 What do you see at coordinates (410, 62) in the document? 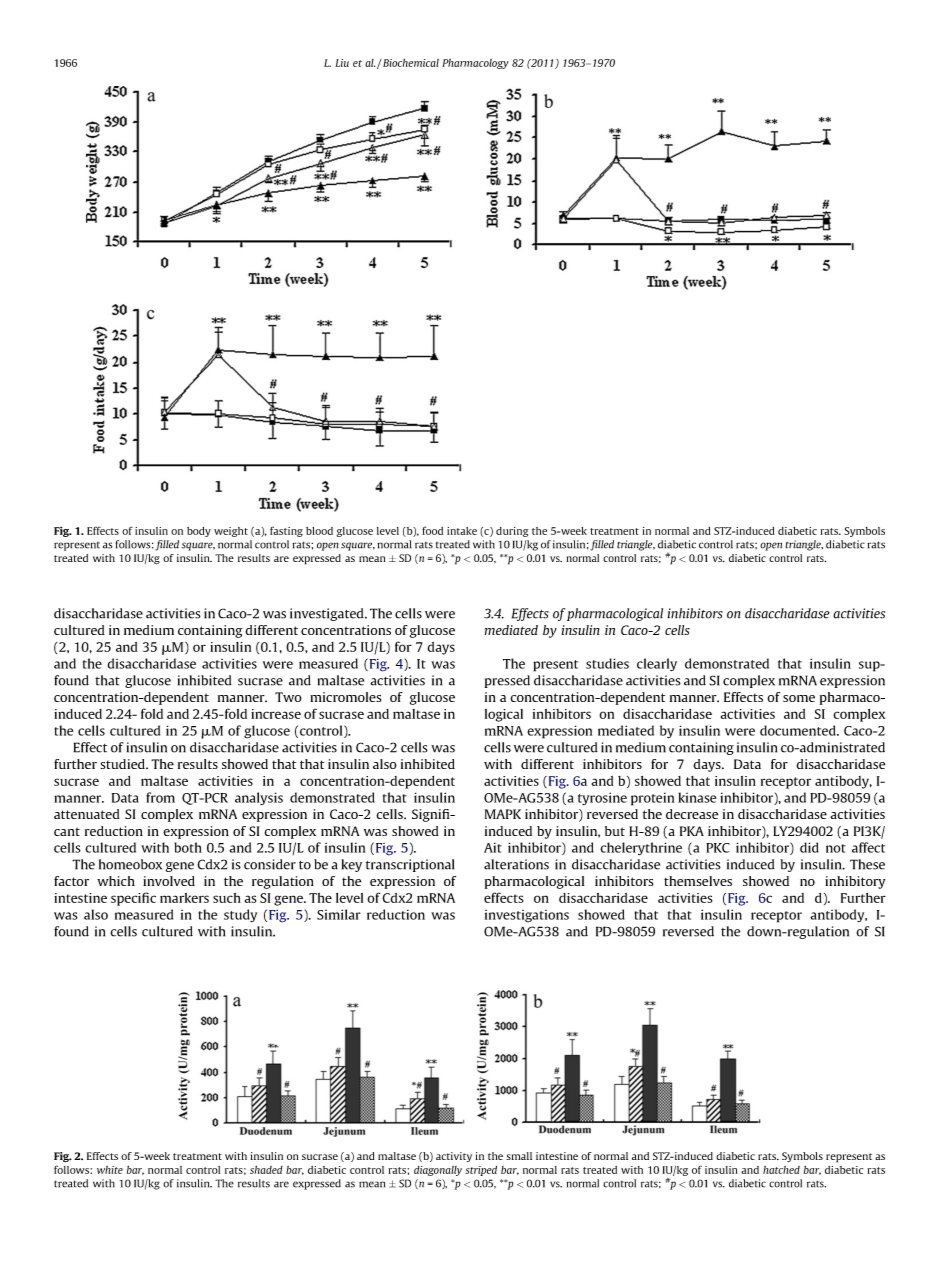
I see `Biochemical` at bounding box center [410, 62].
